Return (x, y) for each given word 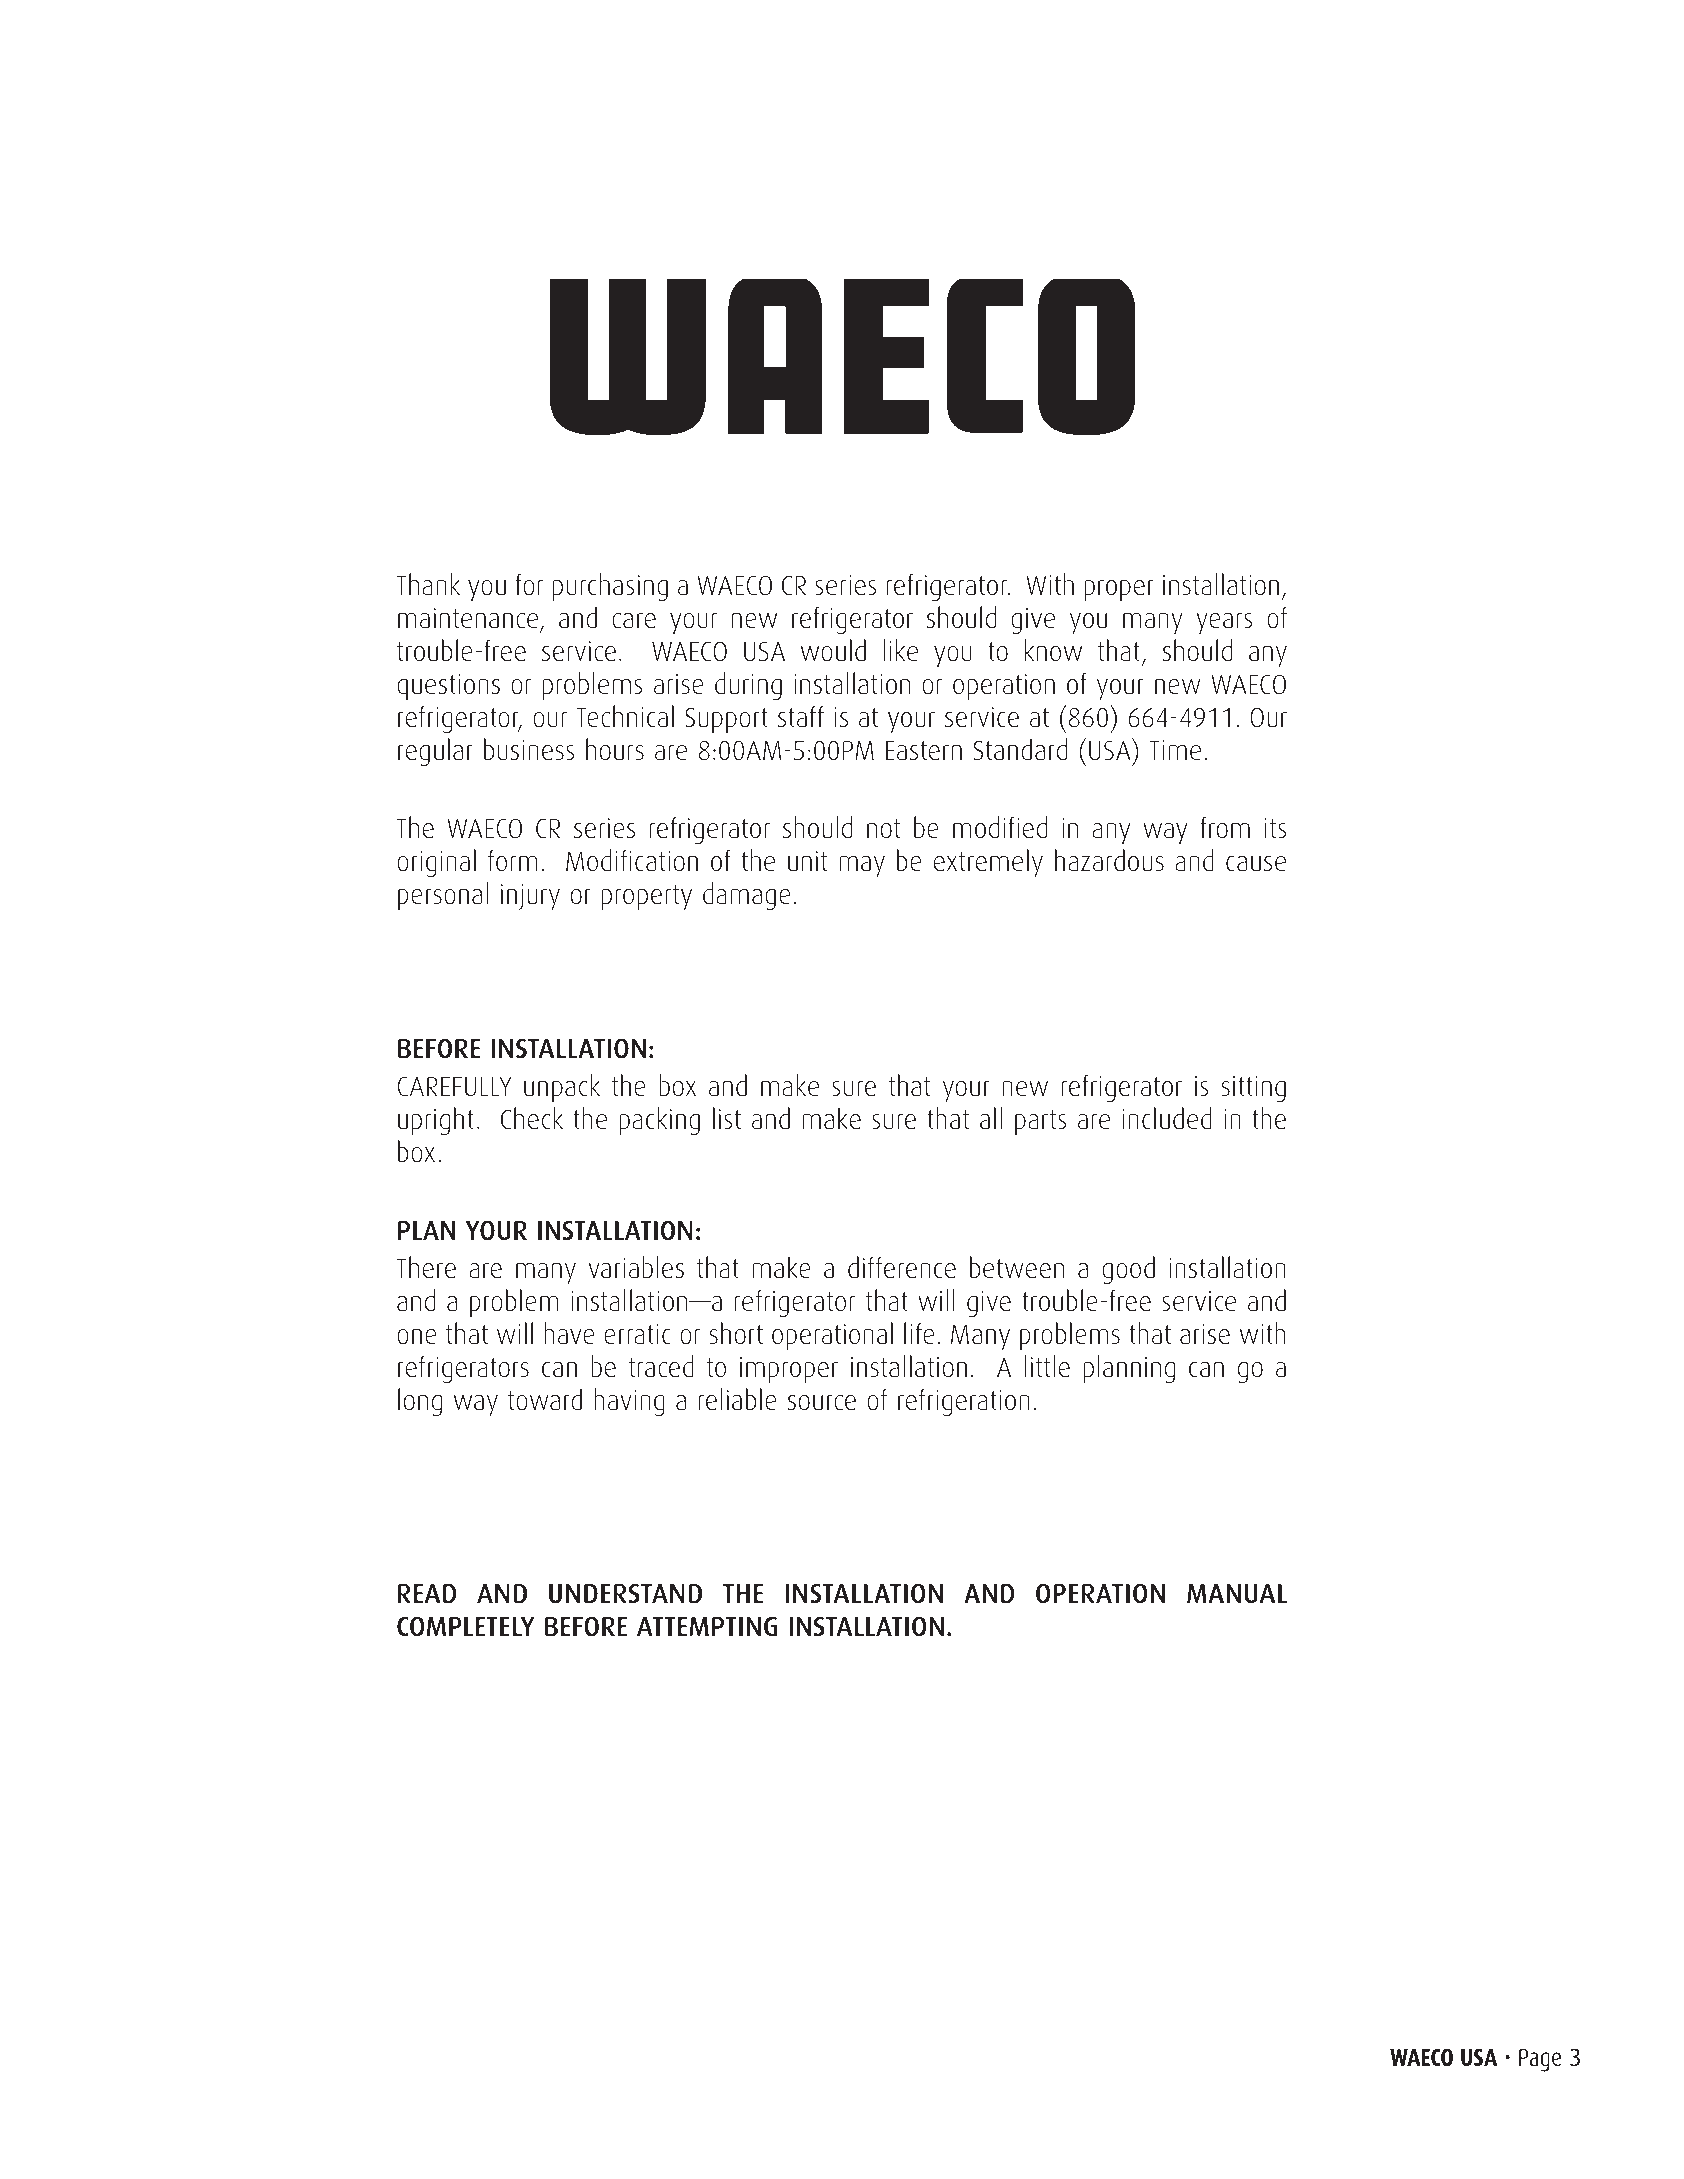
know (1053, 650)
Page (1540, 2060)
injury (530, 897)
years (1224, 623)
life (919, 1333)
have (569, 1333)
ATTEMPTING (707, 1627)
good (1128, 1270)
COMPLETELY (466, 1627)
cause (1256, 864)
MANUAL (1237, 1594)
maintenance (469, 620)
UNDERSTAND (625, 1594)
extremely (988, 863)
